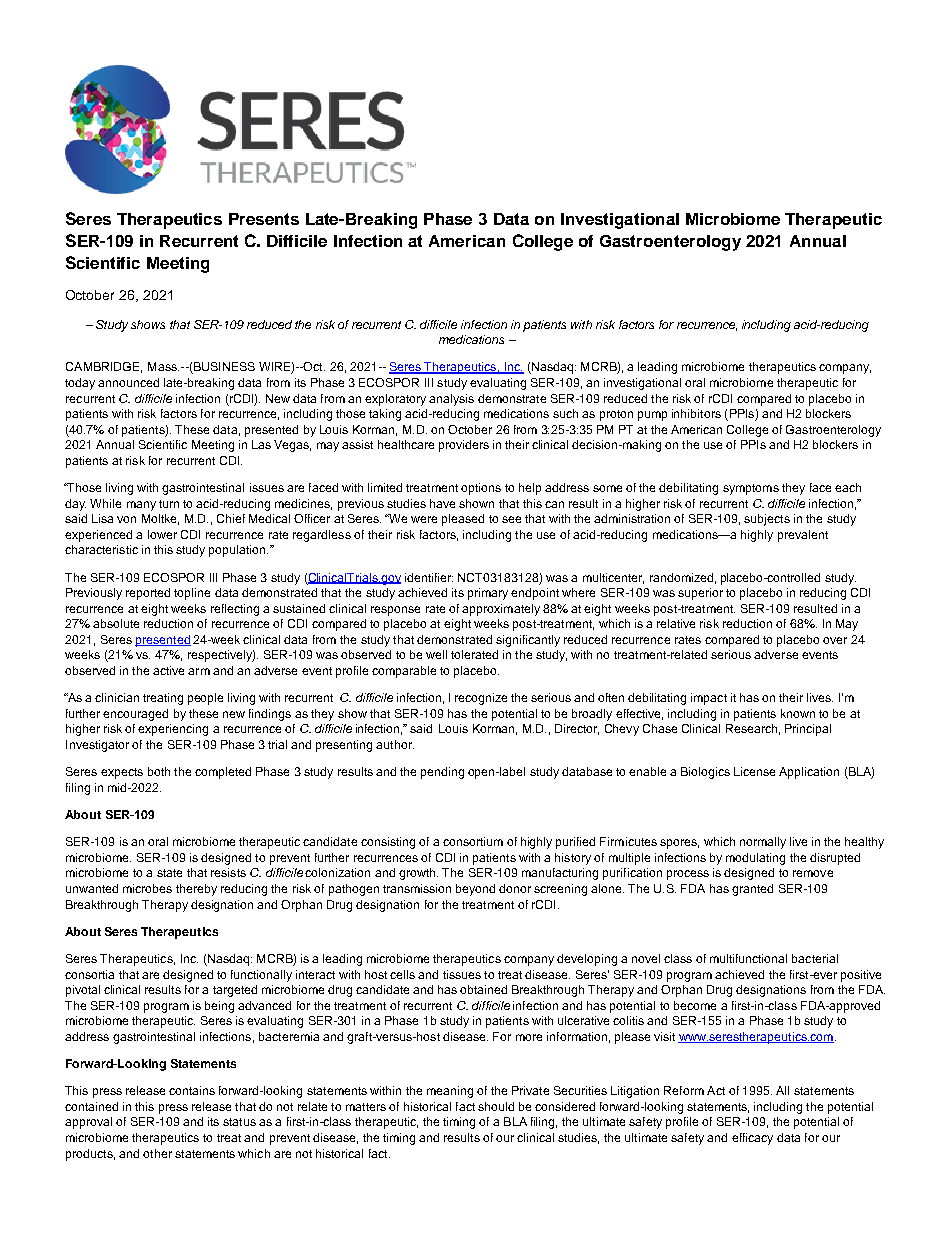 The height and width of the page is (1233, 952). Describe the element at coordinates (511, 519) in the page. I see `see` at that location.
